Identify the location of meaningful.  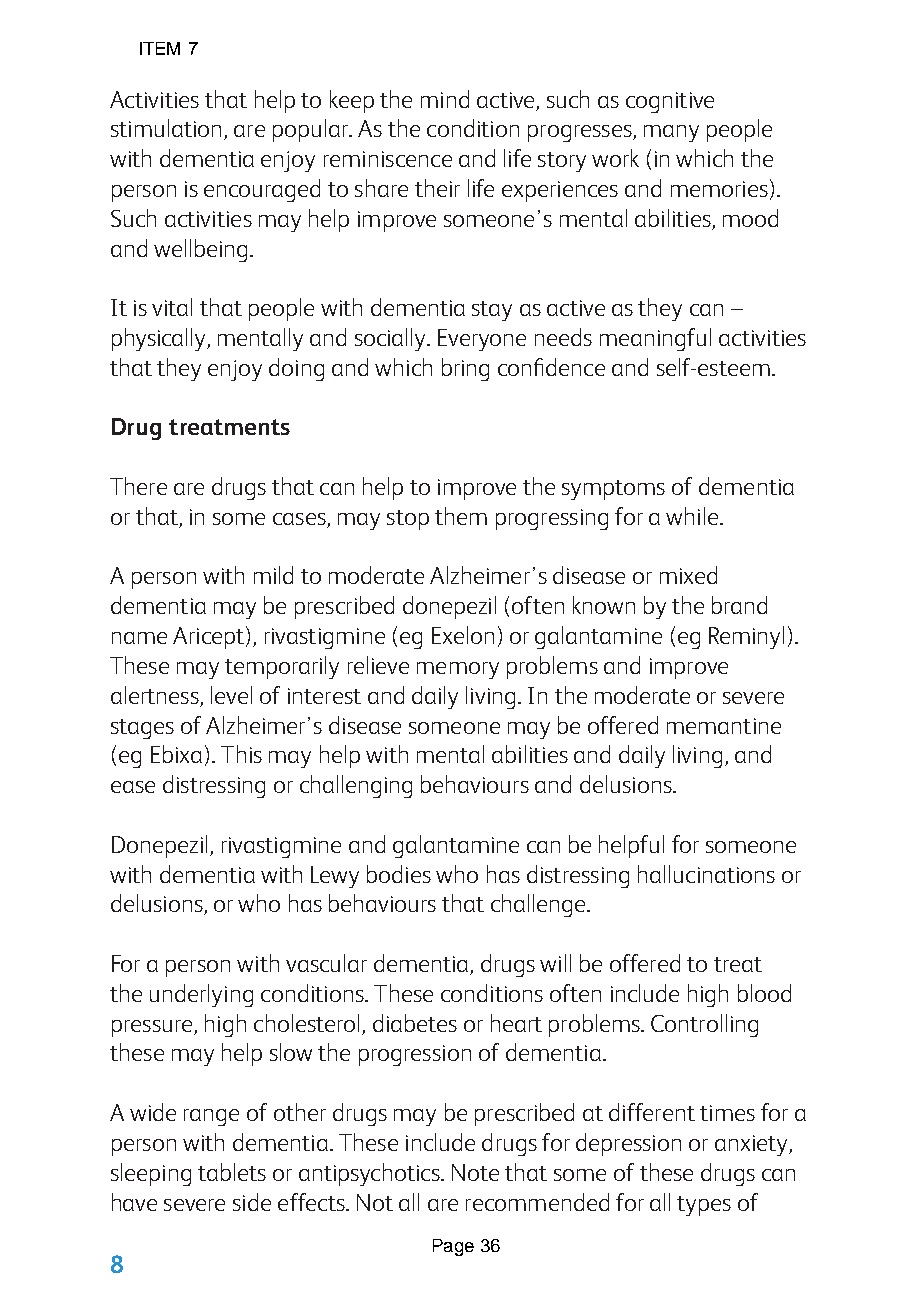
(655, 339).
